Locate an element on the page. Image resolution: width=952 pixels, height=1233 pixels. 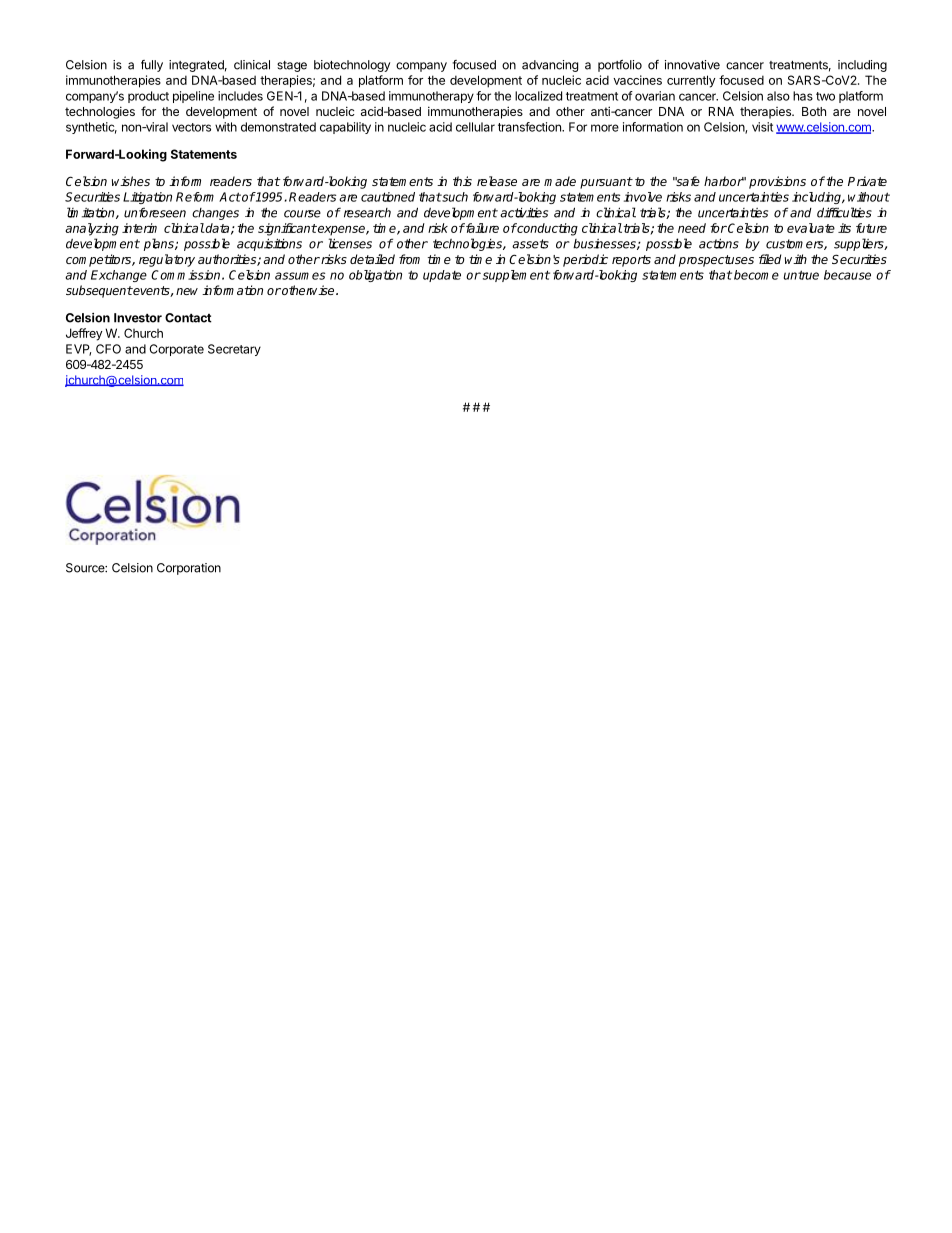
also is located at coordinates (778, 96).
